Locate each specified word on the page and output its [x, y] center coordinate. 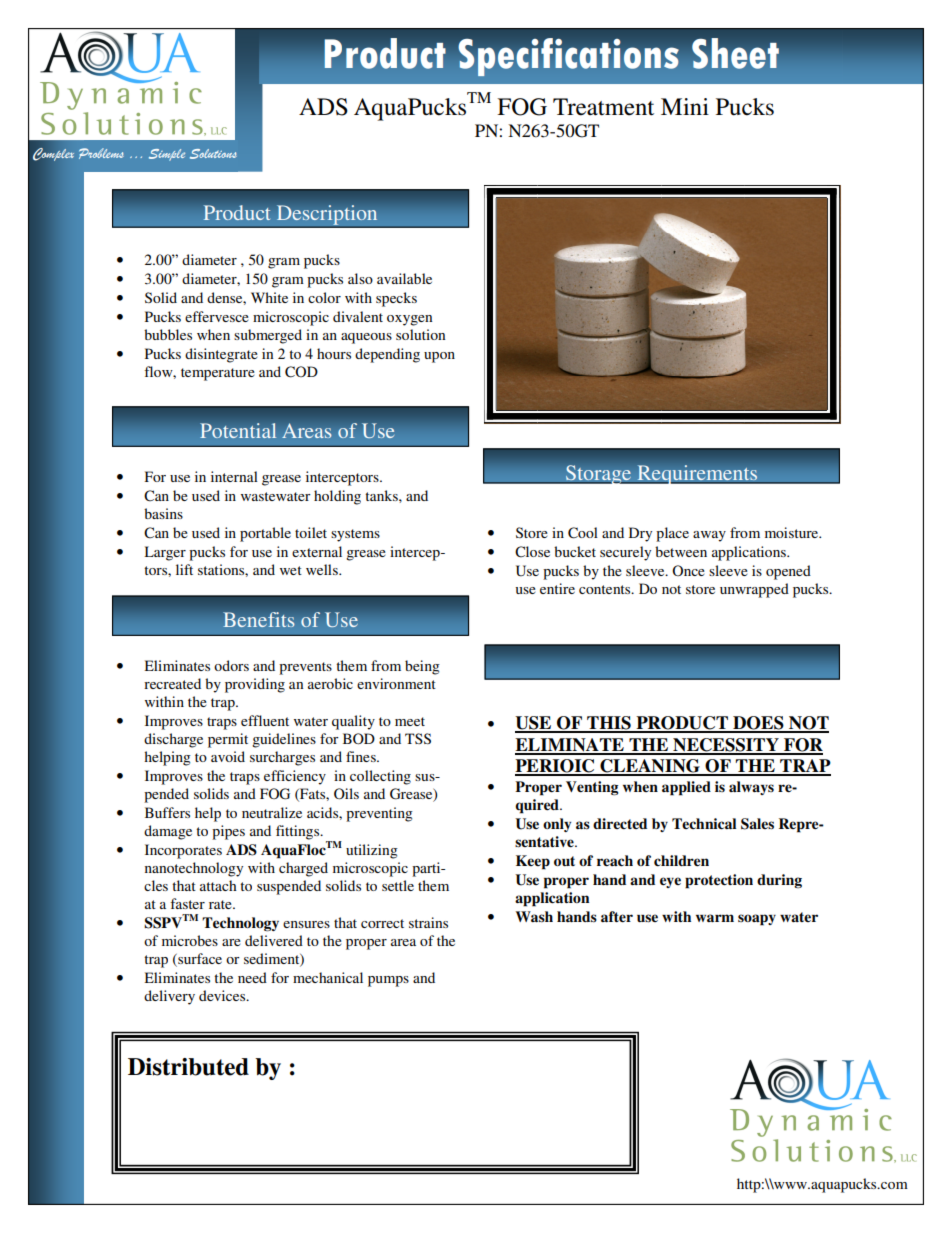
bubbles [168, 334]
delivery [169, 997]
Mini [685, 106]
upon [439, 357]
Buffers [167, 812]
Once [688, 570]
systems [355, 535]
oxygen [409, 320]
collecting [380, 777]
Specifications [569, 57]
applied [686, 788]
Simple [167, 155]
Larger [165, 553]
